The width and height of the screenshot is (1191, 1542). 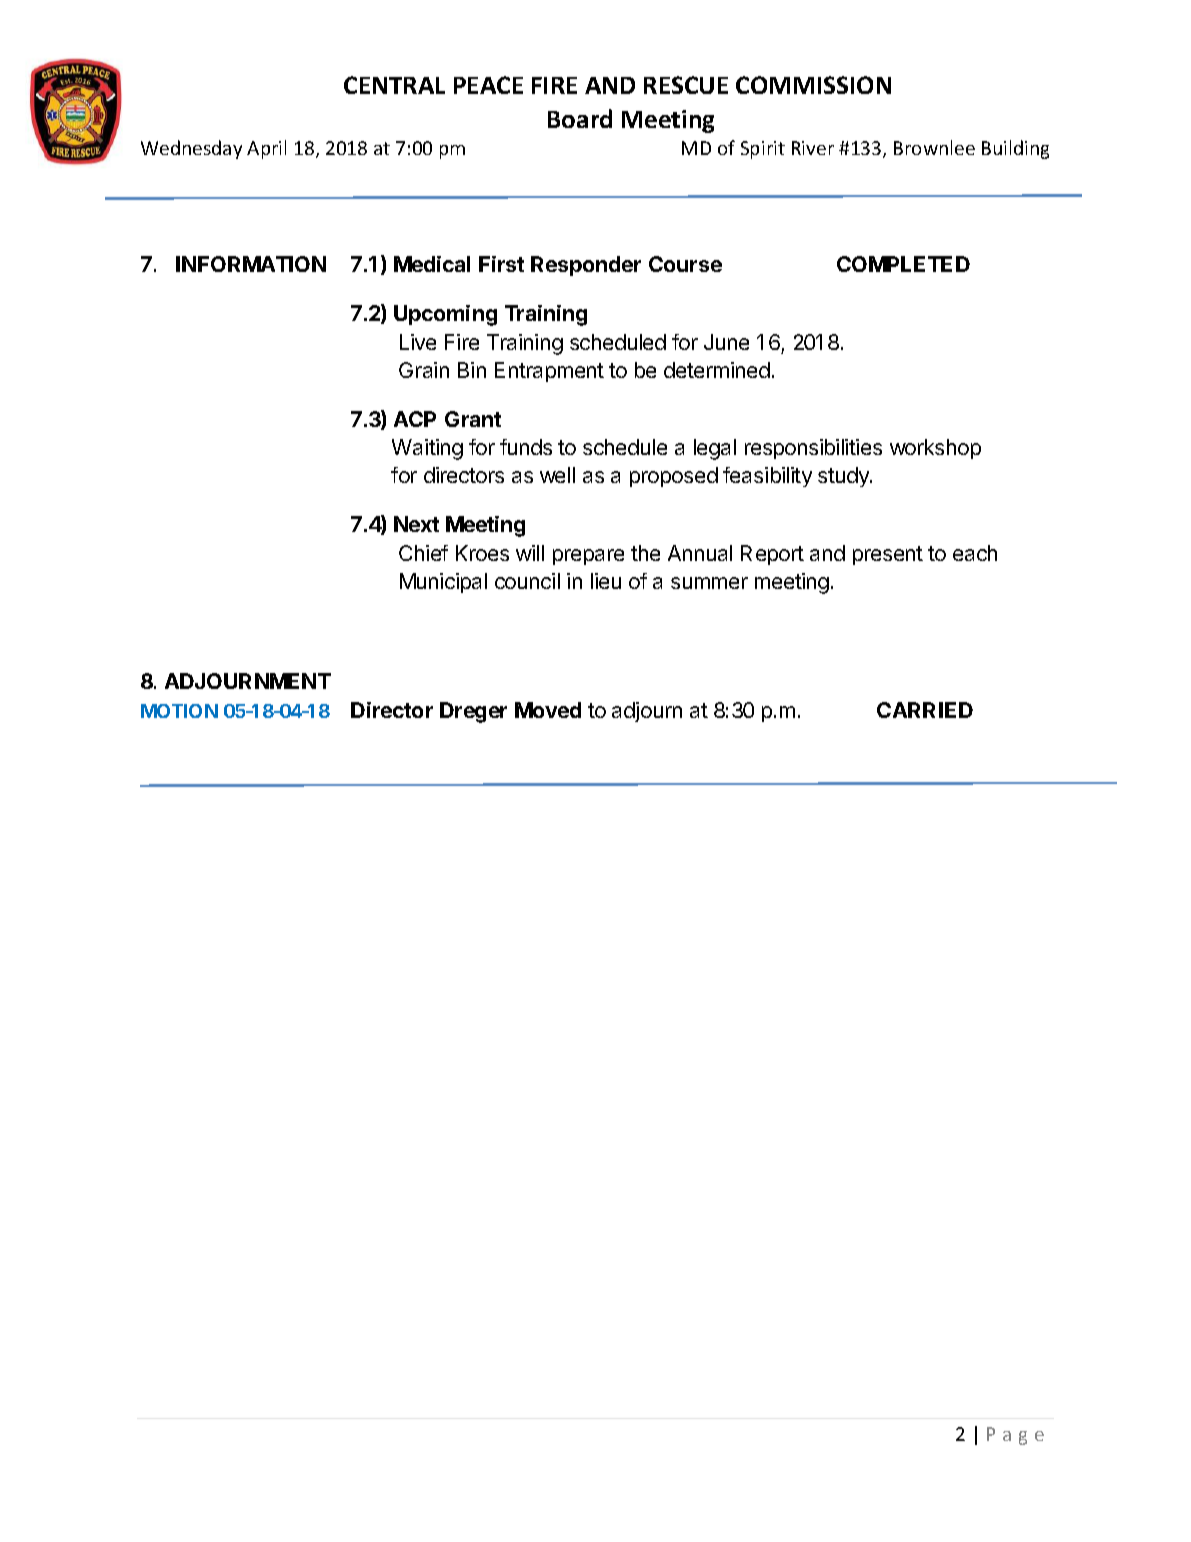 What do you see at coordinates (925, 710) in the screenshot?
I see `CARRIED` at bounding box center [925, 710].
